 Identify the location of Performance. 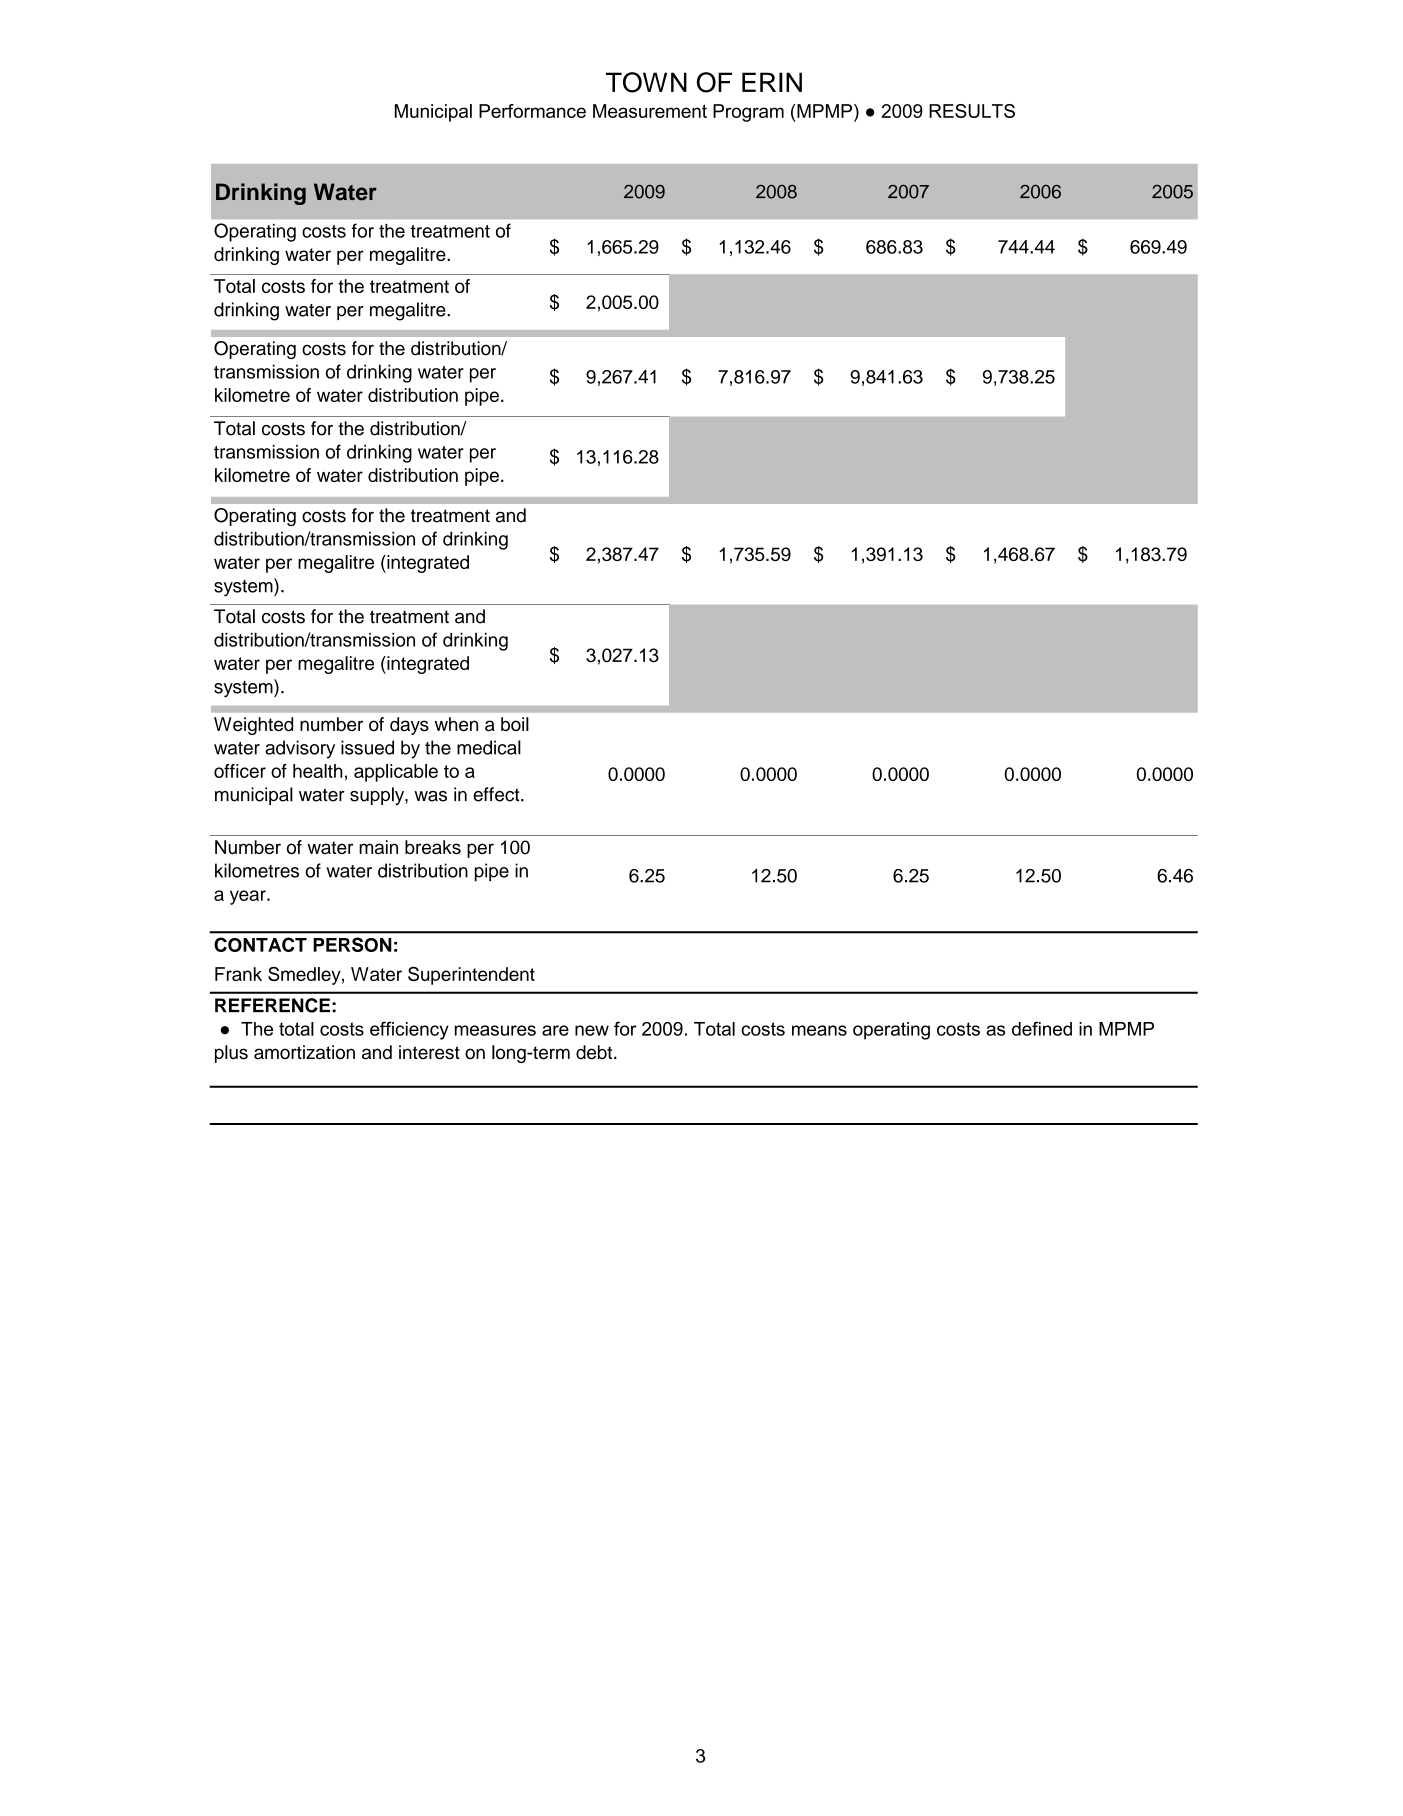
(532, 111).
